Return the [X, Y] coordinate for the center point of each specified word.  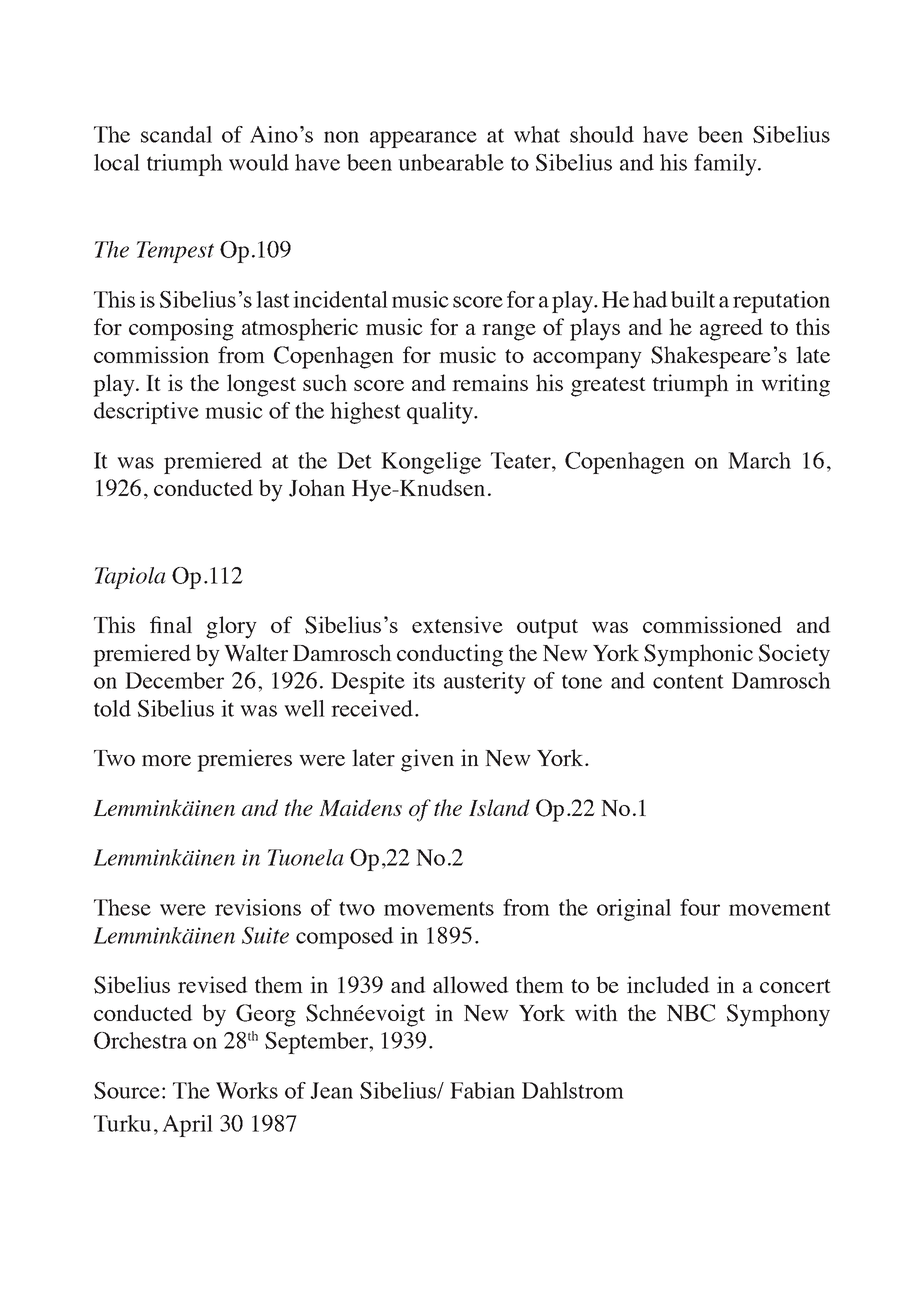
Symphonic [698, 655]
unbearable [451, 162]
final [171, 624]
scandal [176, 134]
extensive [457, 624]
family [726, 165]
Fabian [482, 1090]
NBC [691, 1013]
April [187, 1126]
